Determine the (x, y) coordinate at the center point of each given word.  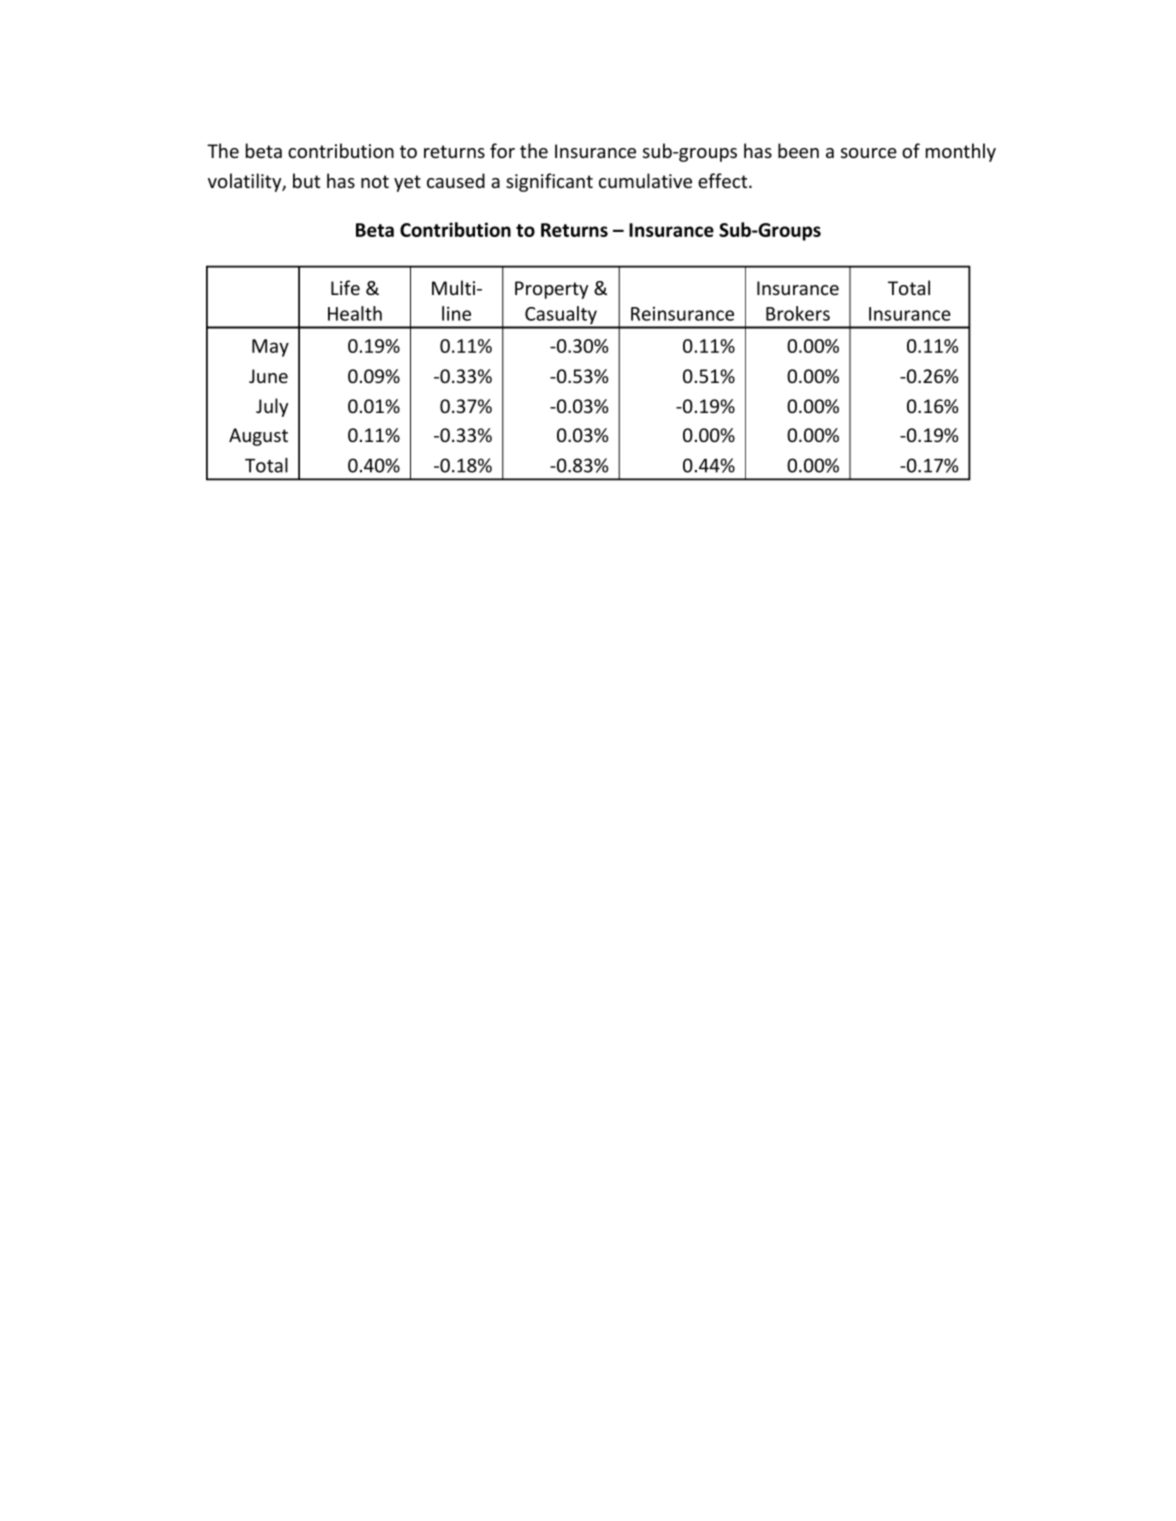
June (268, 376)
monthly (961, 152)
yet (407, 183)
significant (549, 182)
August (258, 437)
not (375, 181)
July (272, 407)
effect (724, 180)
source (869, 153)
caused (456, 180)
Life (345, 287)
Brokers (798, 313)
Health (355, 313)
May (270, 348)
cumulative (645, 180)
